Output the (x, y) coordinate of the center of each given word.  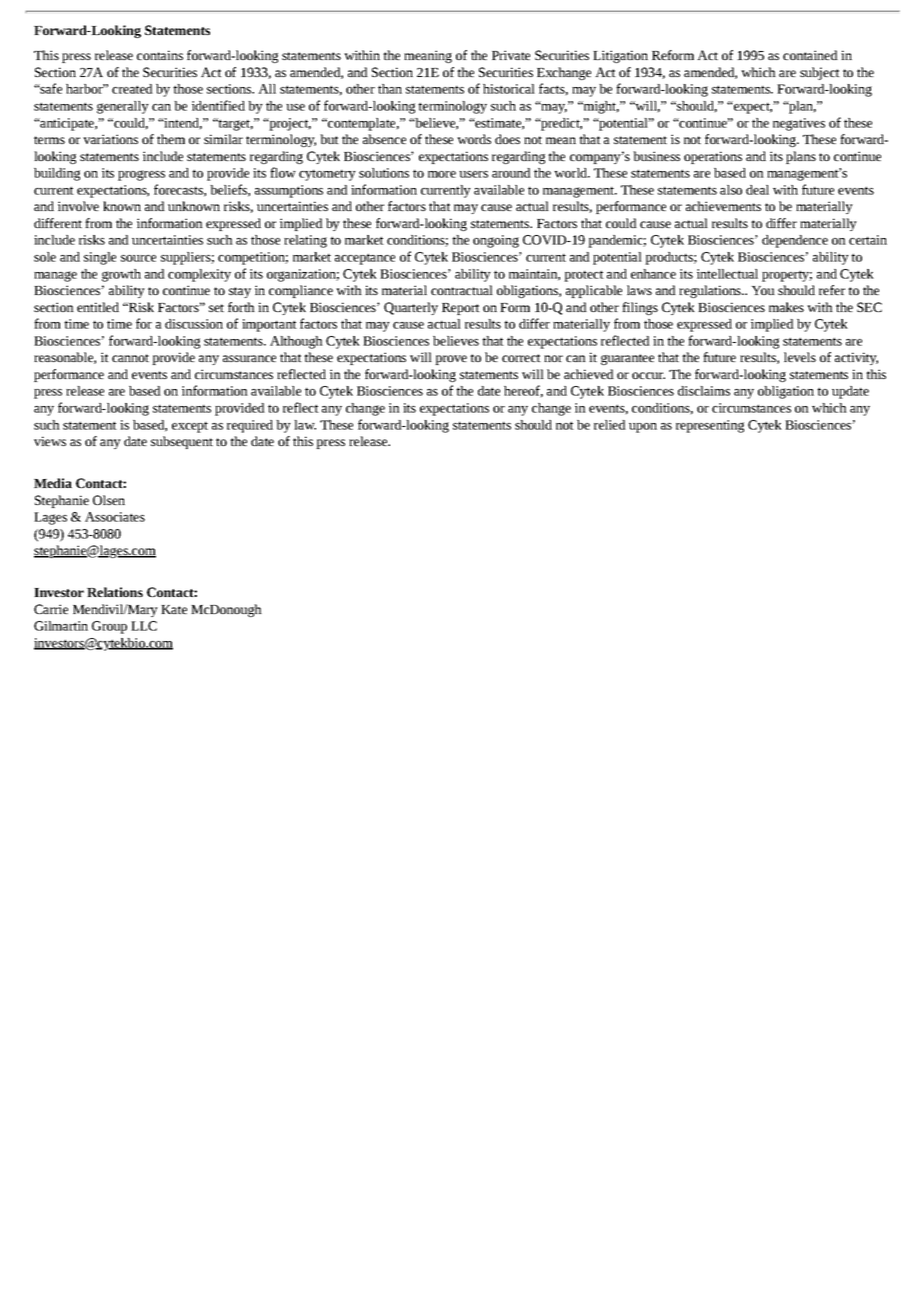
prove (451, 360)
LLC (144, 626)
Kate (174, 609)
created (132, 89)
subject (820, 73)
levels (800, 357)
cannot (130, 358)
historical (509, 89)
